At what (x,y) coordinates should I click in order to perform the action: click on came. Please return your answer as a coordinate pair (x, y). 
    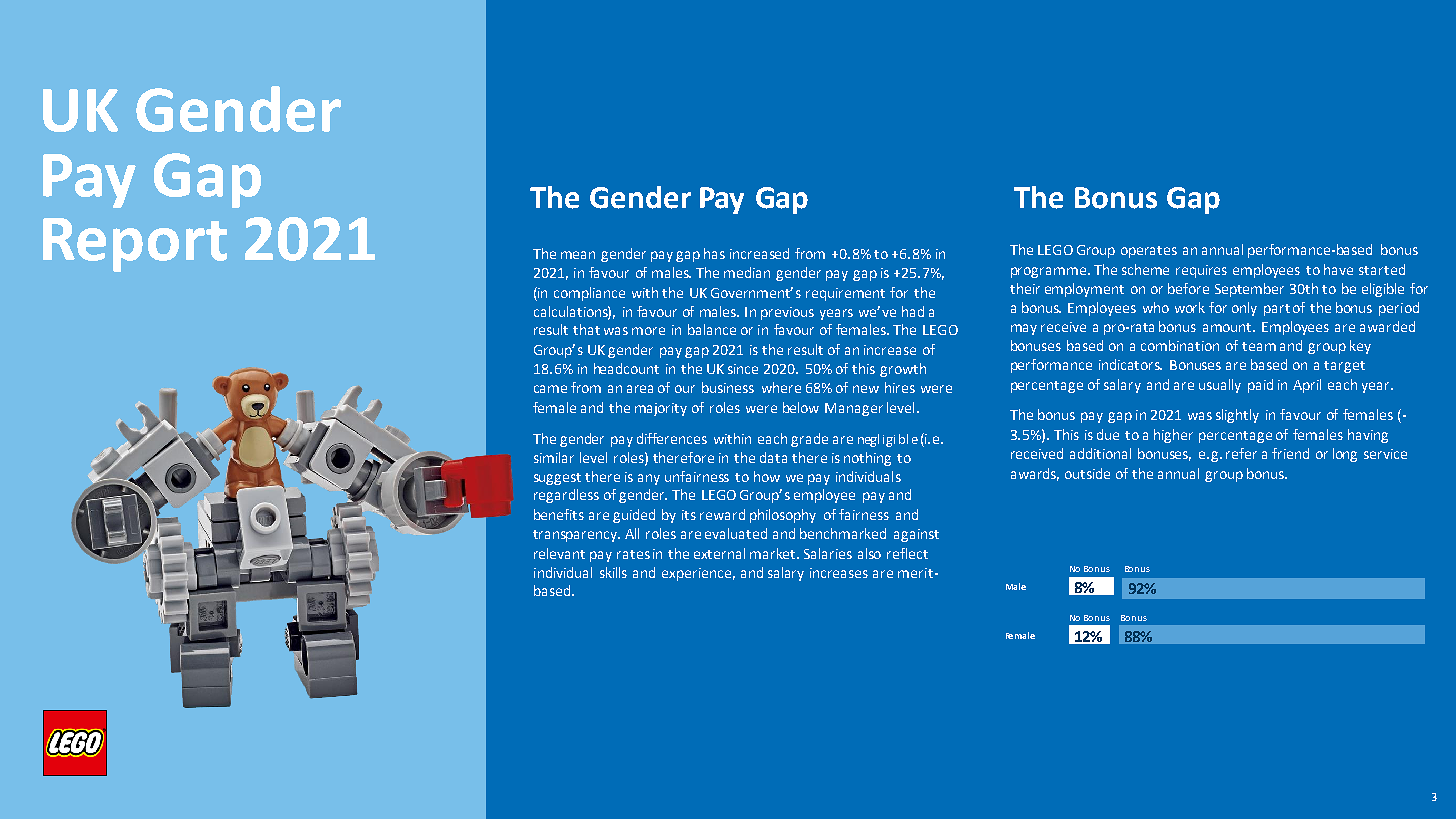
    Looking at the image, I should click on (550, 389).
